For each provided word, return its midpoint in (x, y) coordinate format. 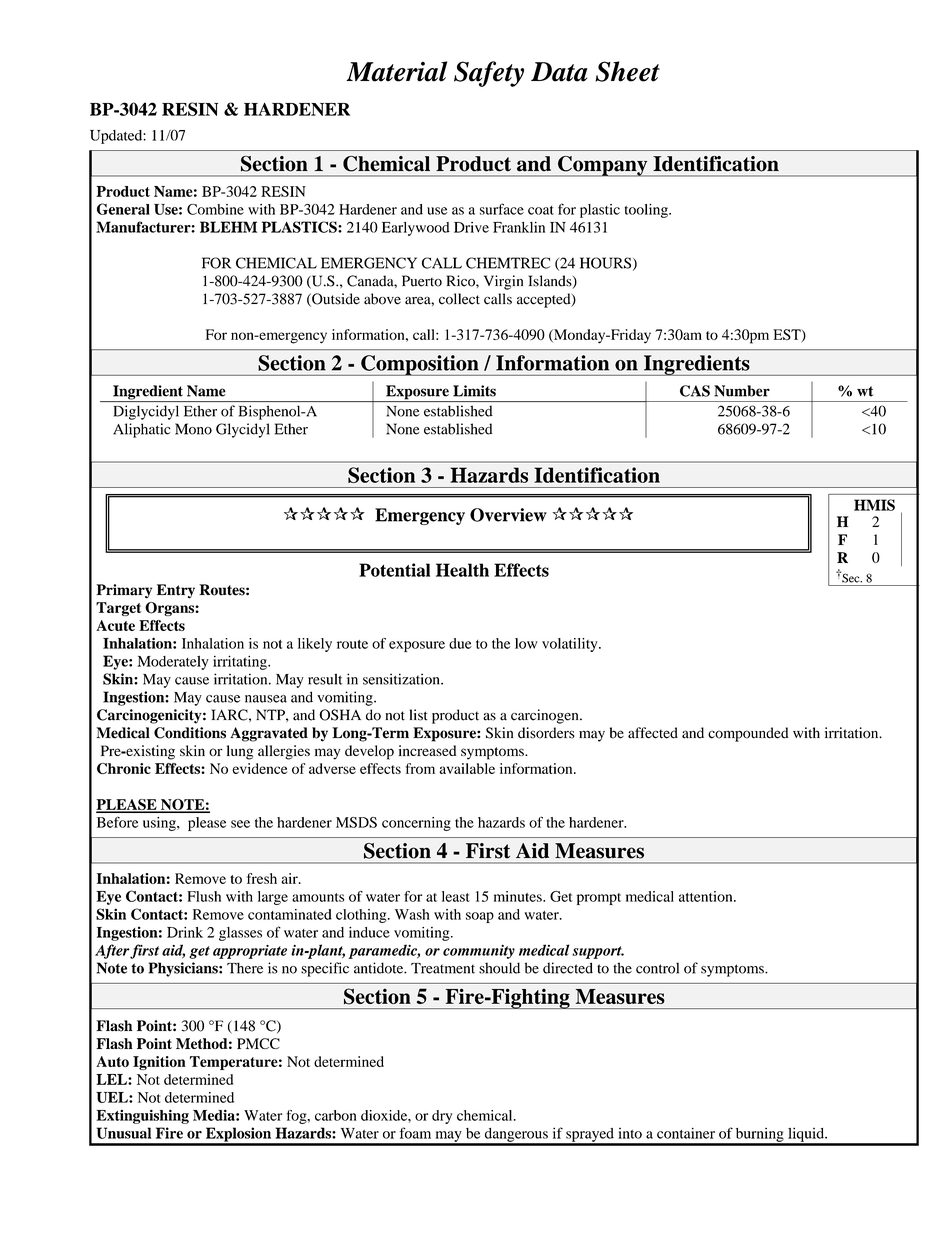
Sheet (627, 71)
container (686, 1133)
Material (396, 71)
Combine (215, 209)
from (420, 768)
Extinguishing (142, 1116)
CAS (695, 391)
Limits (474, 391)
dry (442, 1117)
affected (653, 733)
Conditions (190, 733)
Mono (193, 429)
